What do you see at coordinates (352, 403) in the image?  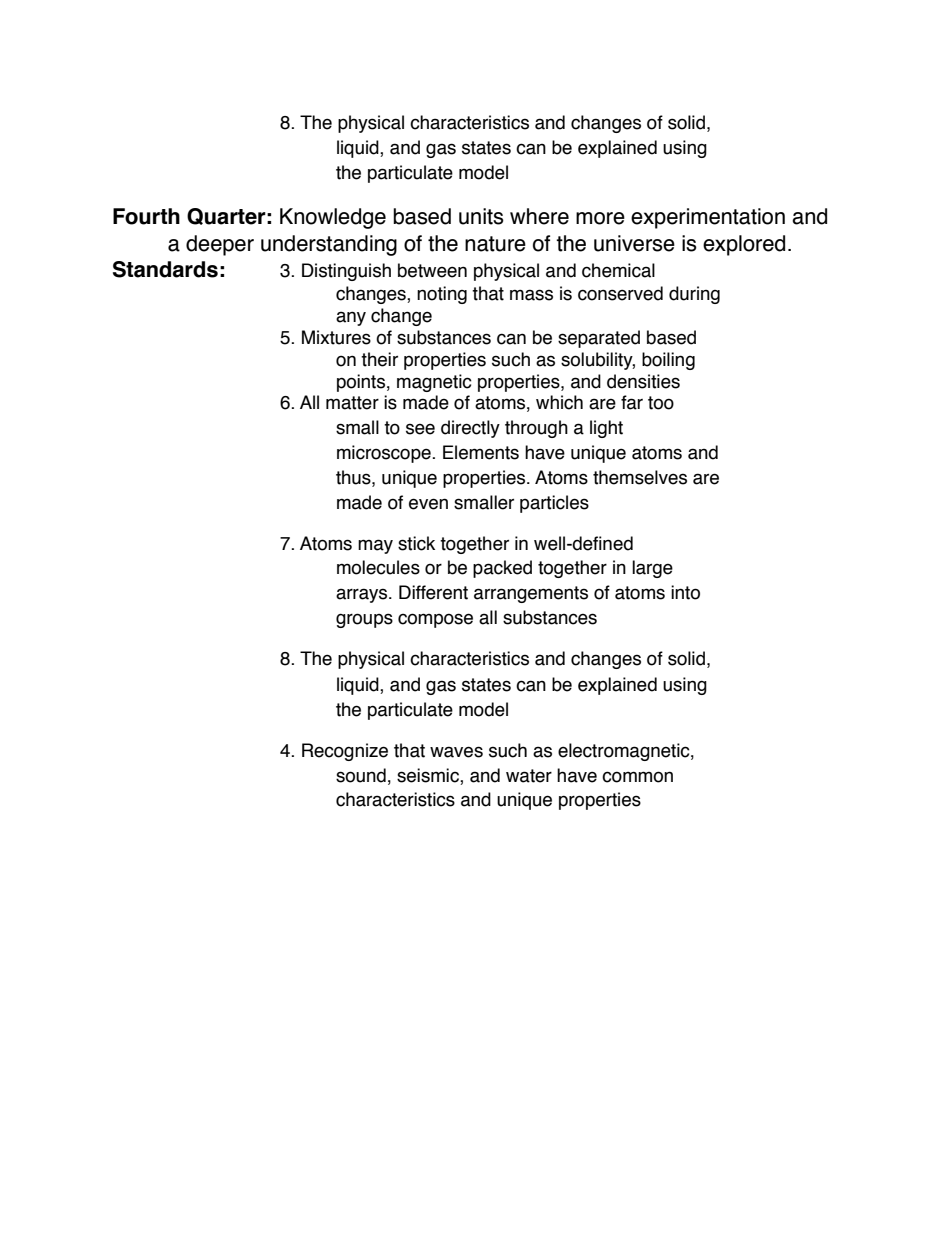 I see `matter` at bounding box center [352, 403].
